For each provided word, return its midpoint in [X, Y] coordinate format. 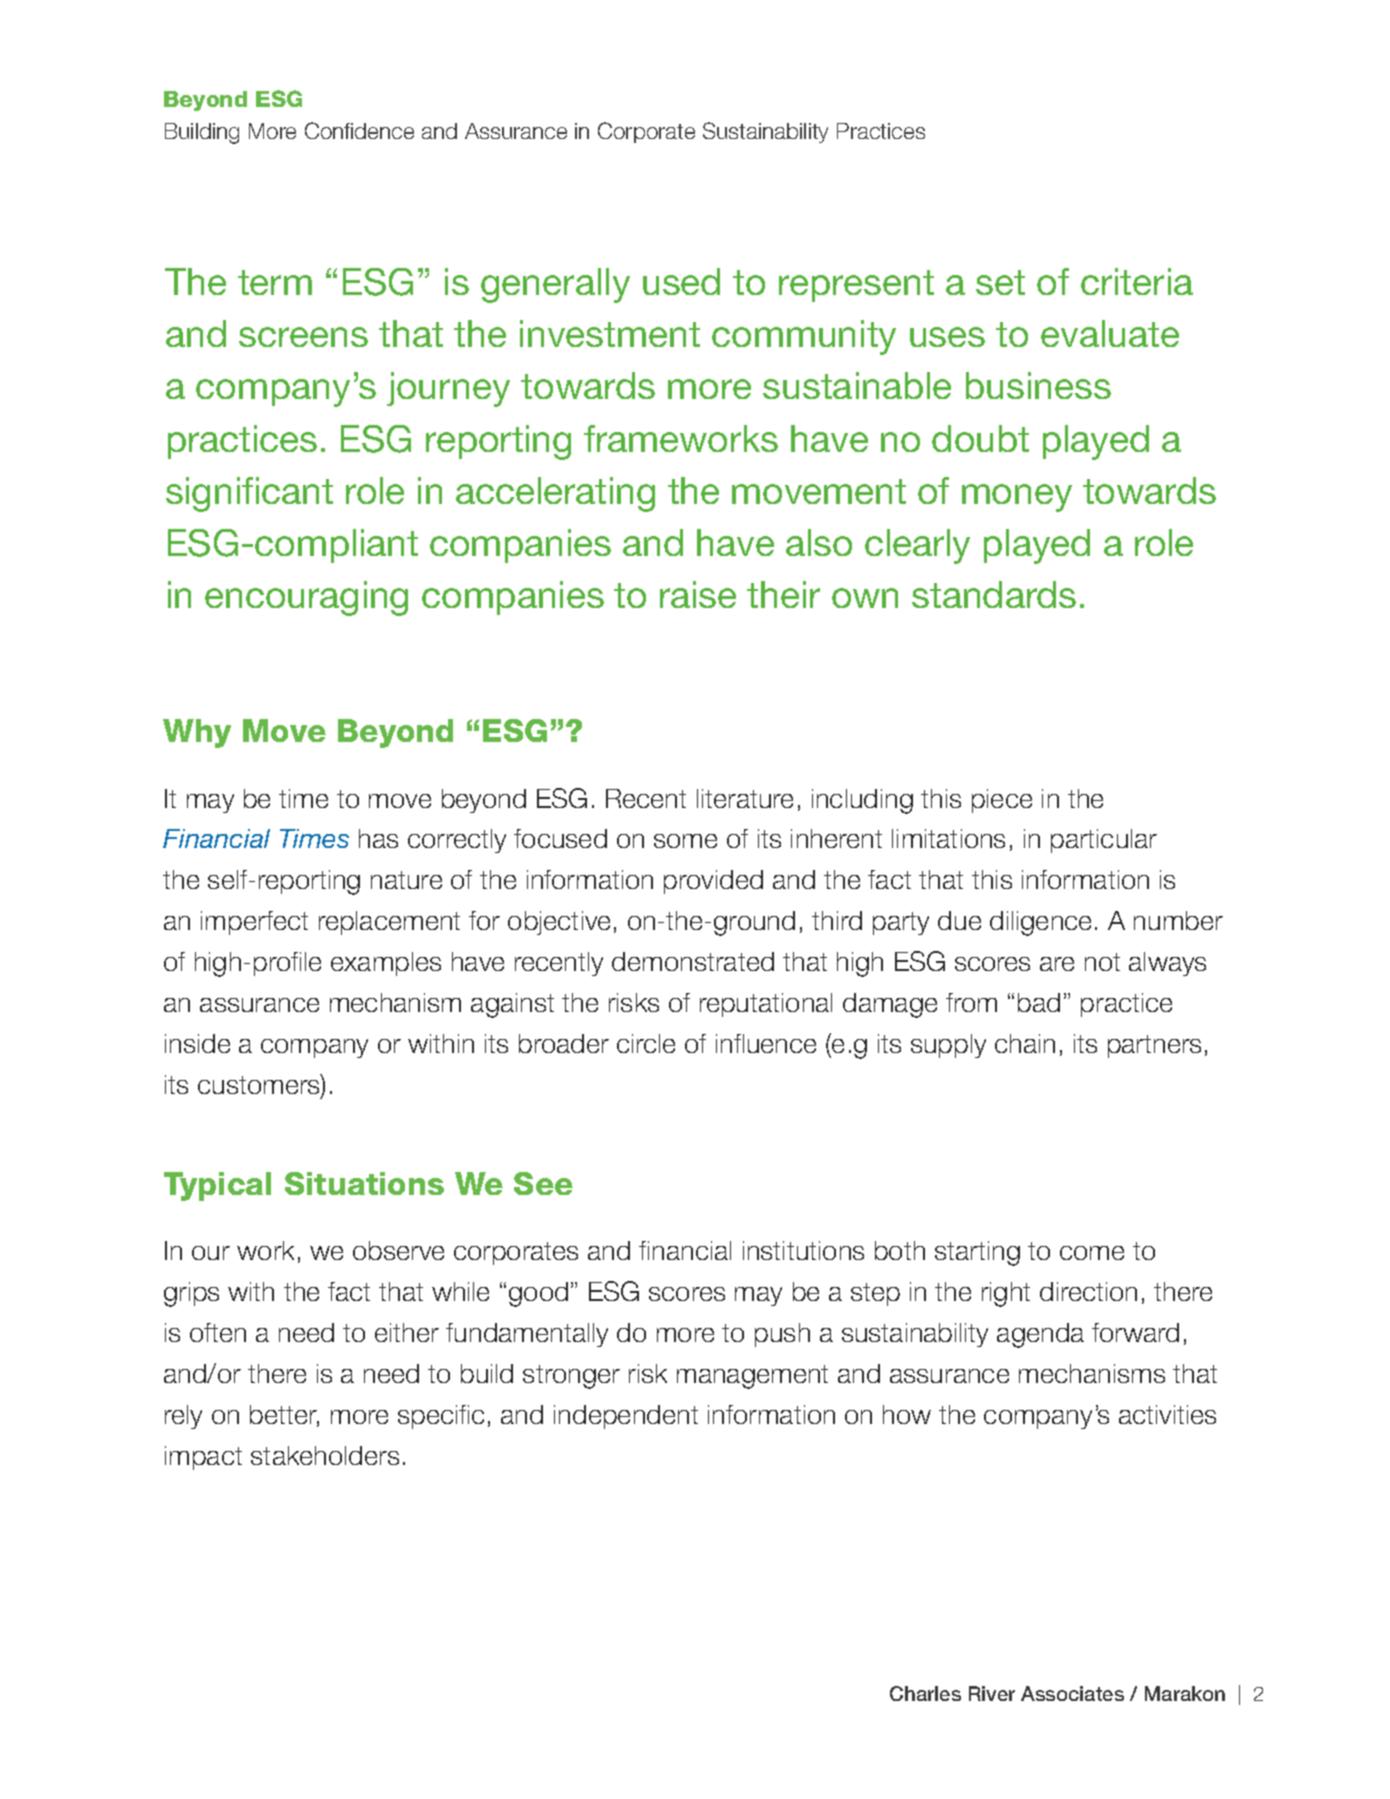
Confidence [359, 130]
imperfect [254, 923]
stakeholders [325, 1455]
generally [555, 285]
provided [713, 882]
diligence [1040, 923]
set [1000, 282]
